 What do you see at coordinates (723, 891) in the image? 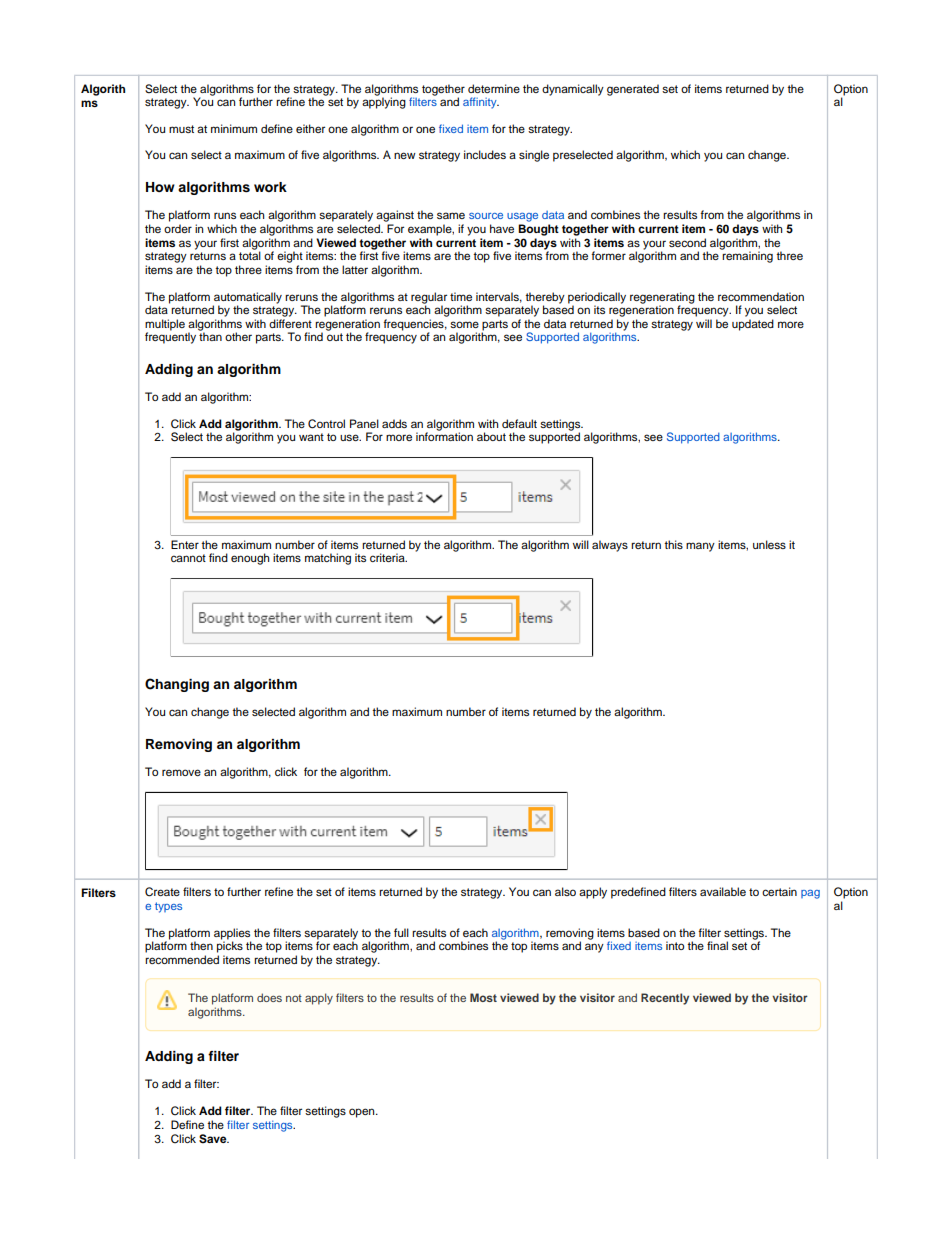
I see `available` at bounding box center [723, 891].
